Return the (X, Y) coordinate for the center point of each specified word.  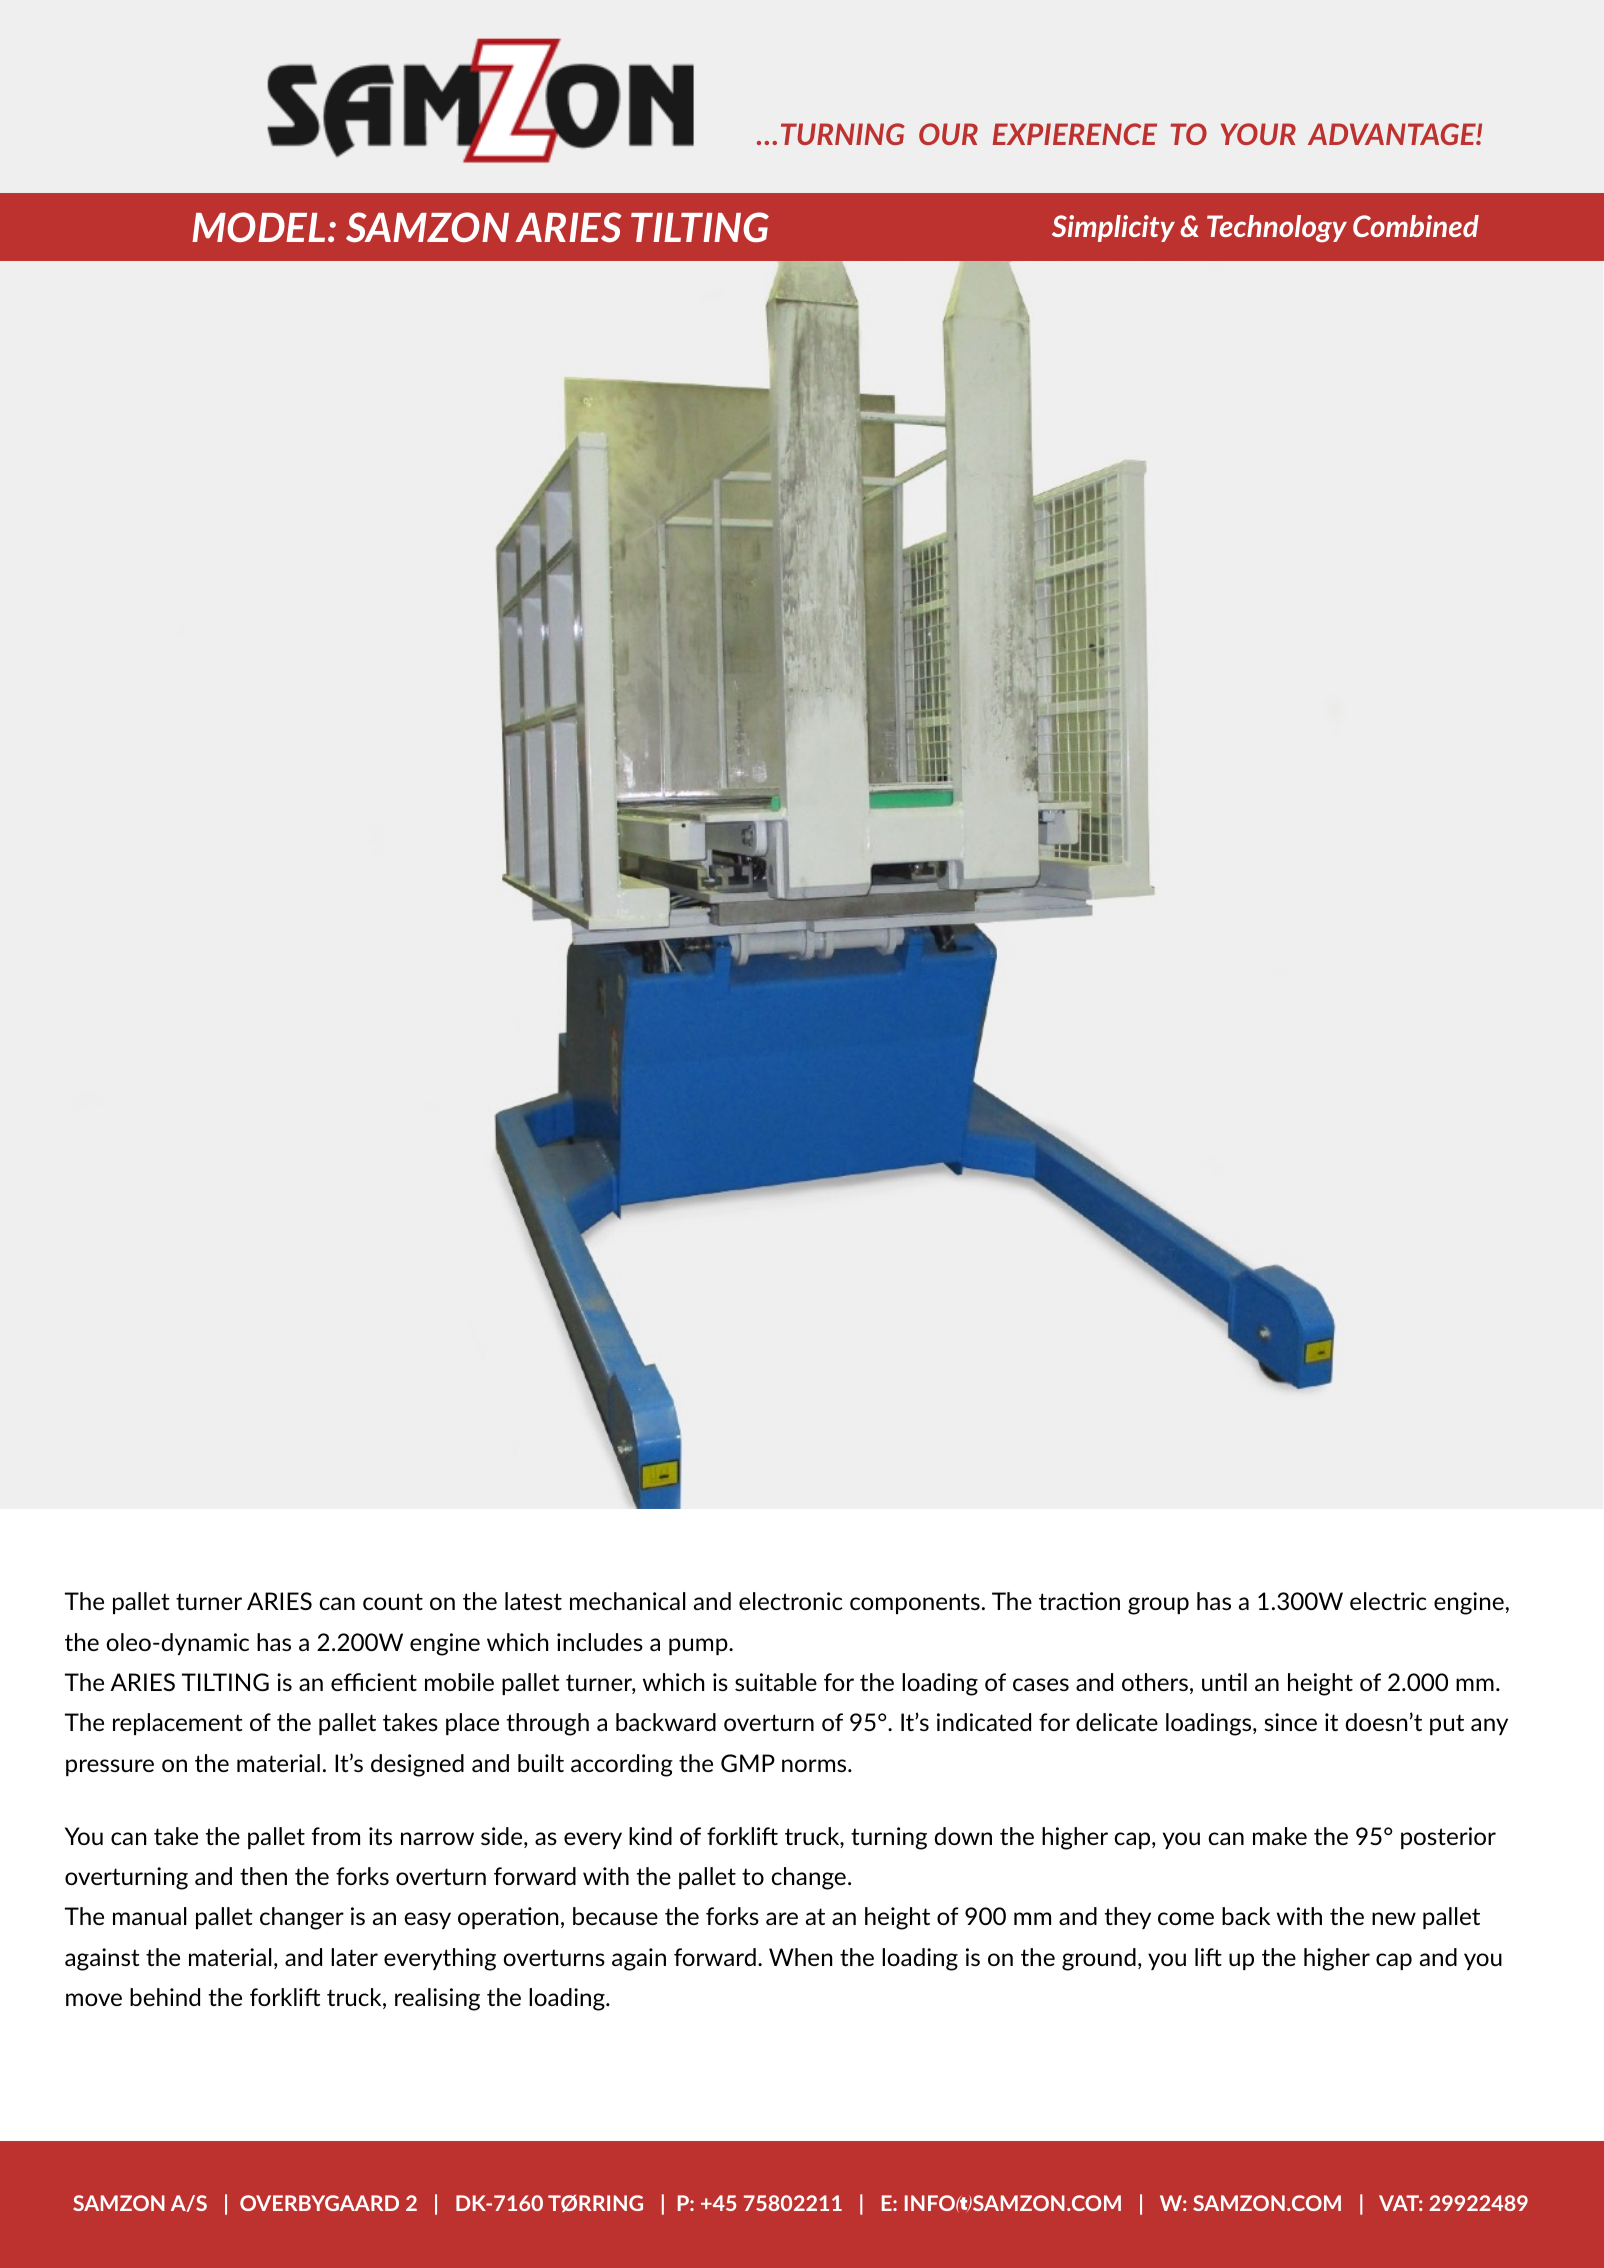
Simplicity (1113, 228)
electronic (791, 1601)
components (915, 1603)
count (393, 1601)
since (1290, 1722)
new (1394, 1918)
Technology (1277, 228)
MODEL (258, 227)
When (800, 1957)
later (354, 1957)
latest (533, 1601)
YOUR (1258, 134)
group (1158, 1606)
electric (1388, 1601)
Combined (1416, 226)
